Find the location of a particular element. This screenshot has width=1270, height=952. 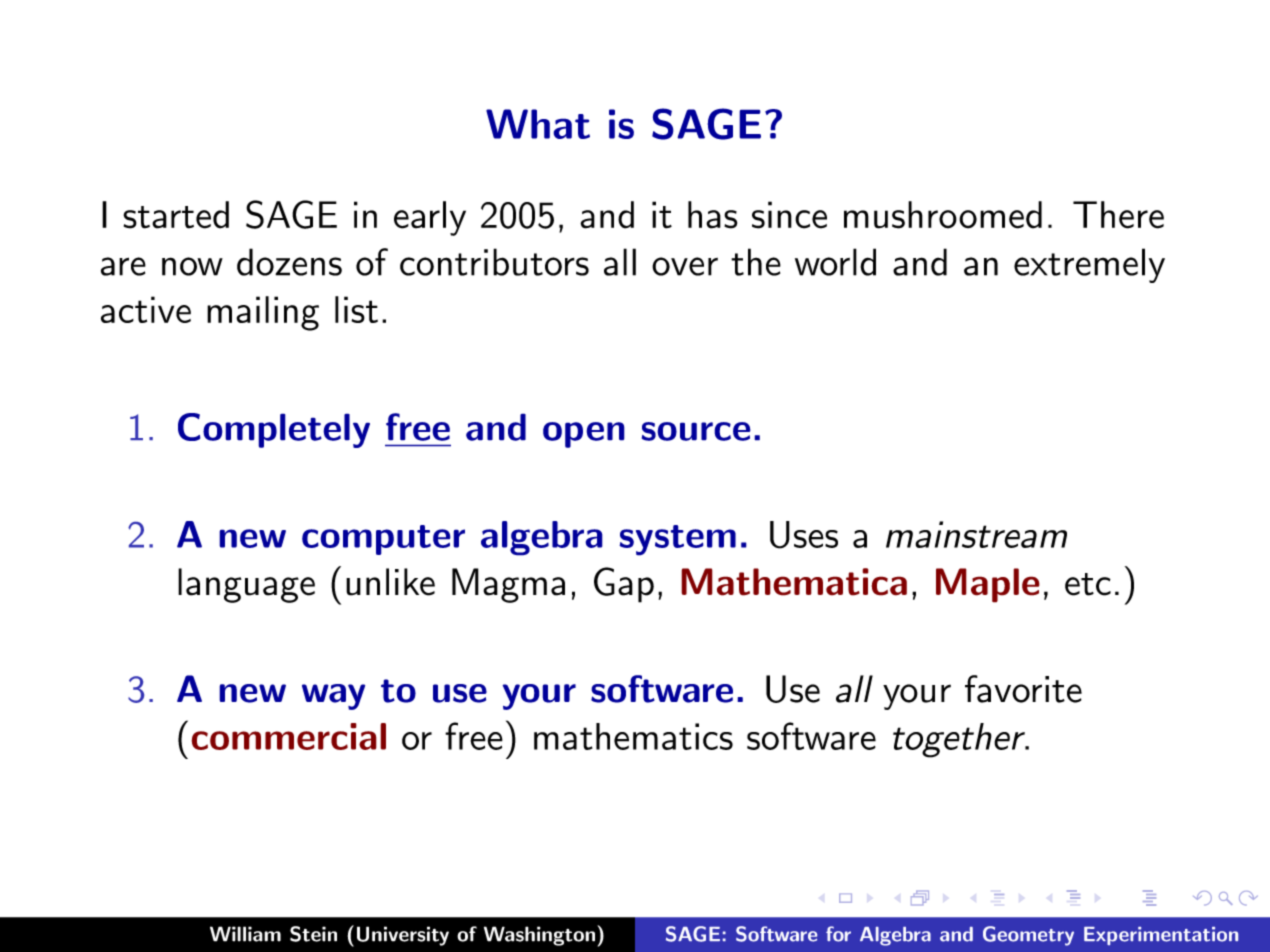

system is located at coordinates (677, 540).
